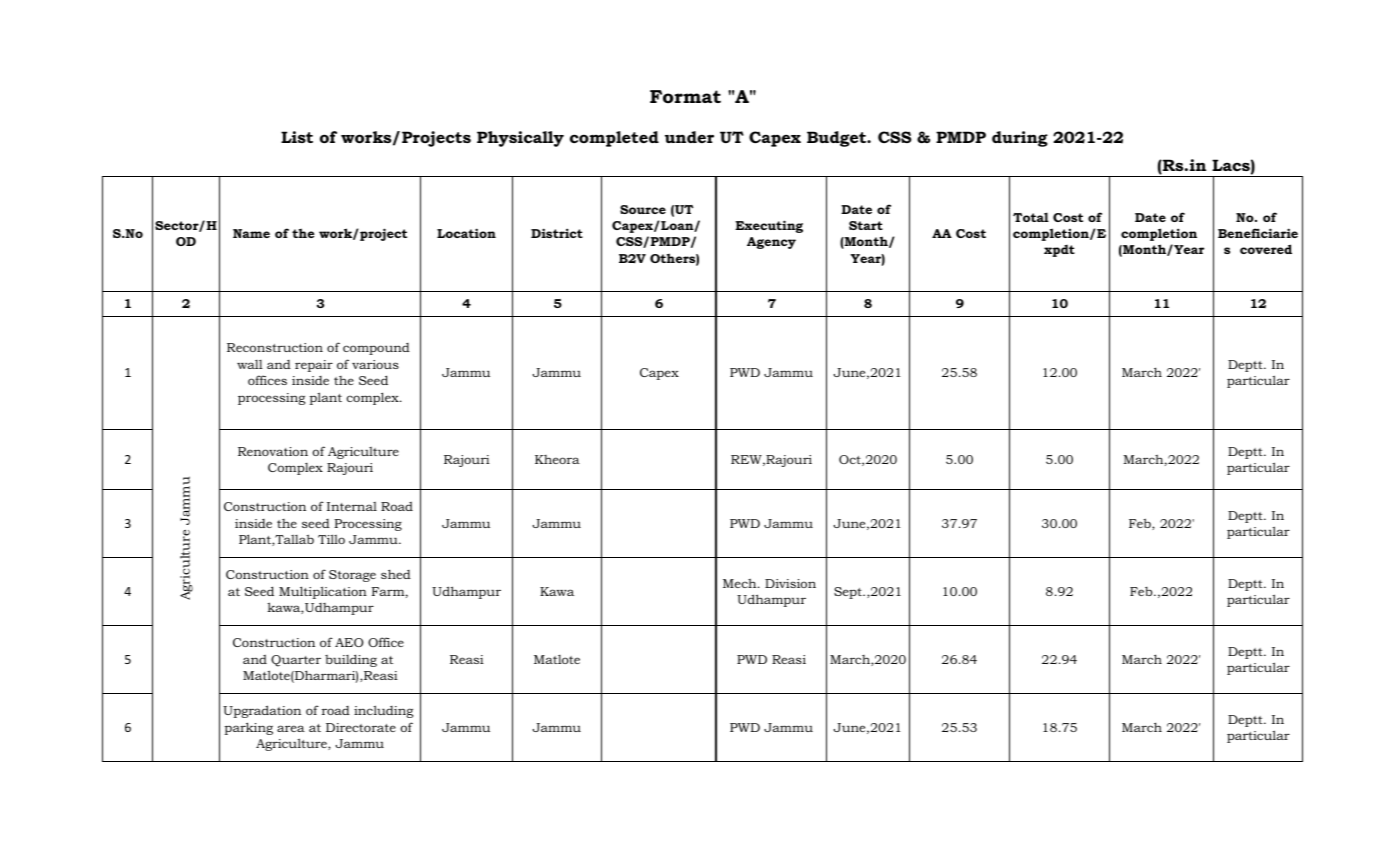  What do you see at coordinates (741, 583) in the screenshot?
I see `Mech` at bounding box center [741, 583].
